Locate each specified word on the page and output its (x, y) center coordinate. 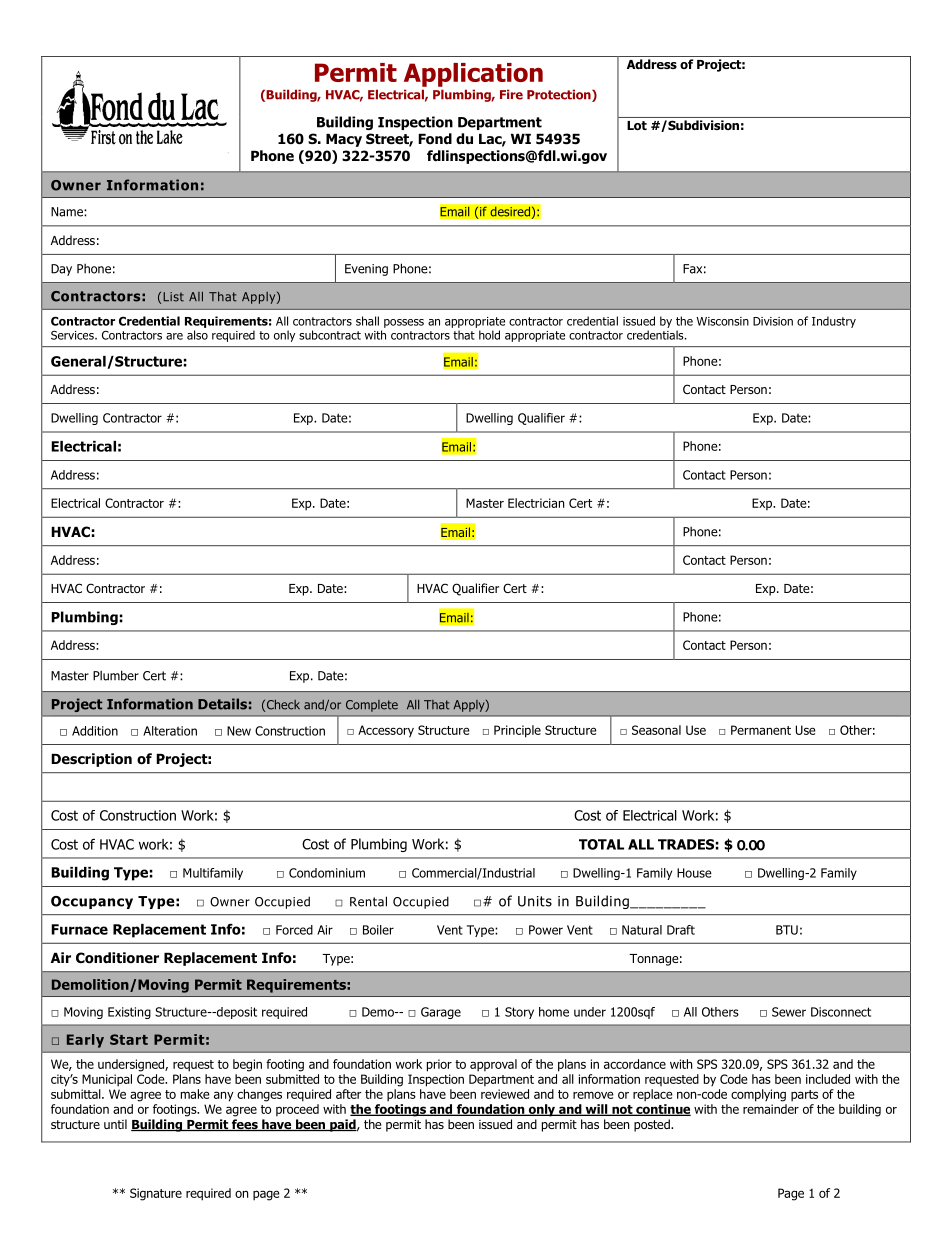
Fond (435, 139)
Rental (368, 901)
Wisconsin (722, 321)
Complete (372, 706)
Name (68, 212)
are (174, 336)
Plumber (116, 675)
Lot (637, 125)
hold (489, 335)
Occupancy (92, 902)
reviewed (505, 1094)
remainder (771, 1109)
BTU (787, 930)
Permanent (761, 730)
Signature (156, 1194)
